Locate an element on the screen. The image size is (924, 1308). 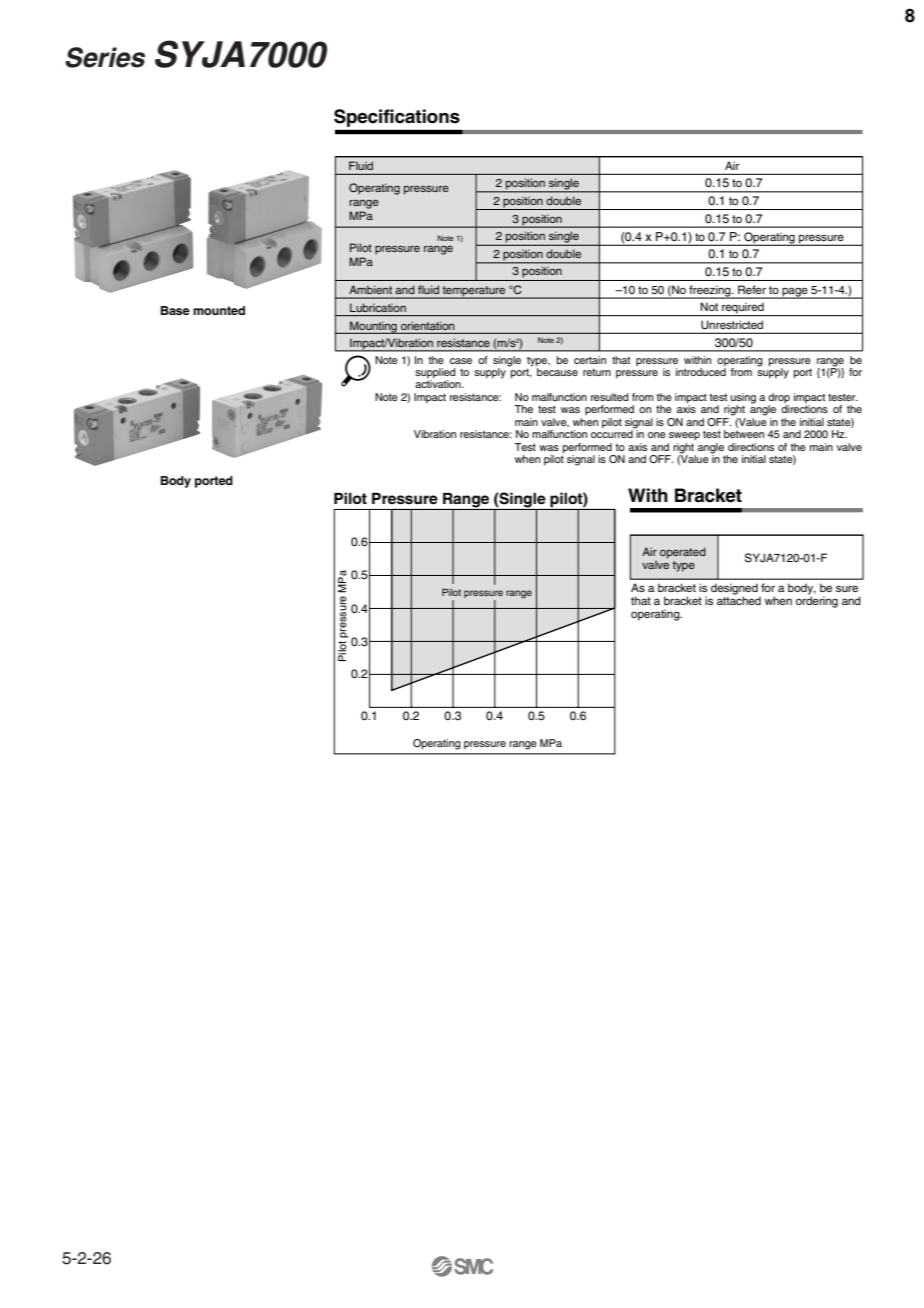
temperature is located at coordinates (474, 292).
